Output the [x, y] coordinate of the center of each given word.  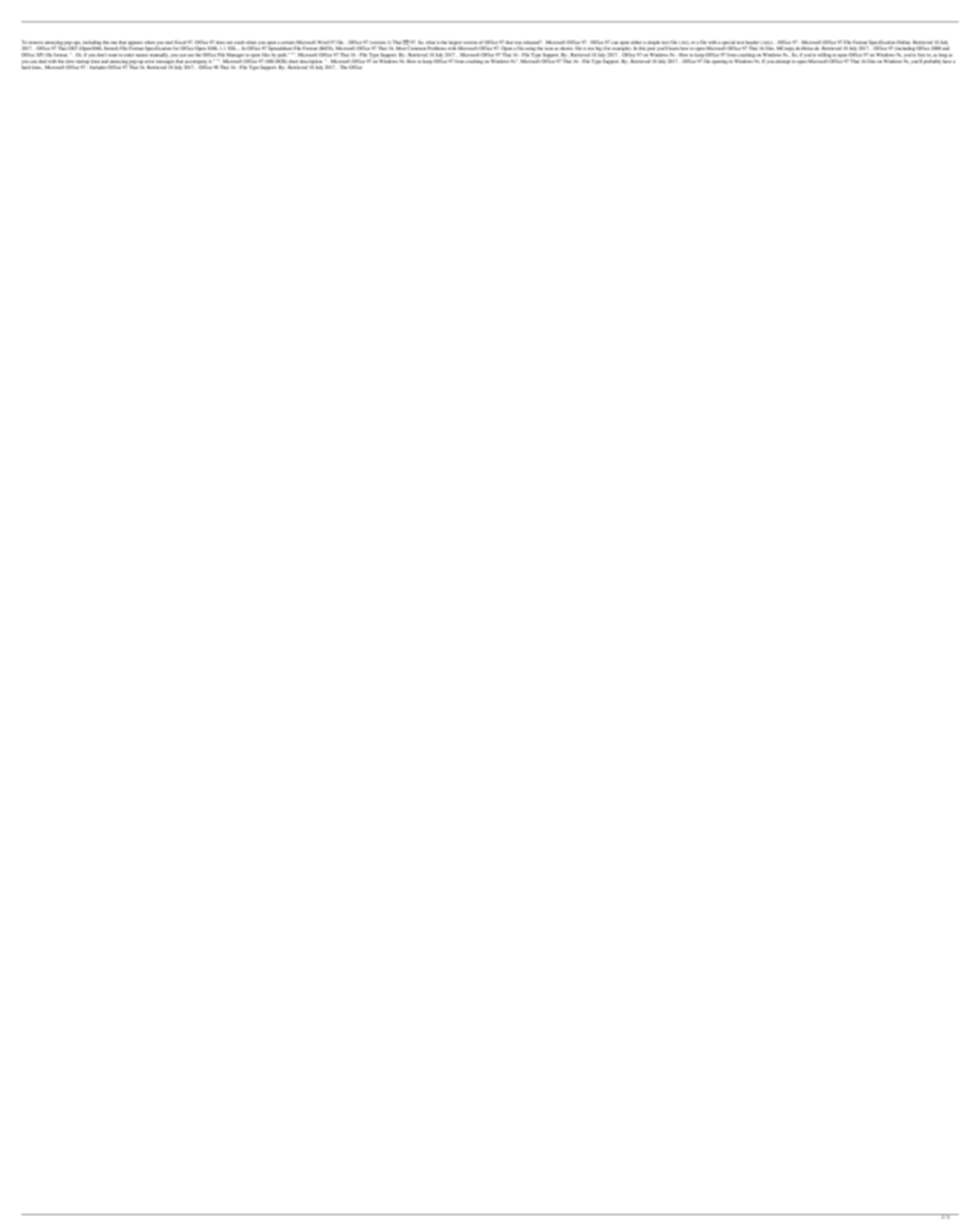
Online [903, 42]
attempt [782, 62]
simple [653, 42]
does [220, 42]
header [752, 42]
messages [165, 62]
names [142, 55]
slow [70, 62]
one [113, 42]
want [112, 55]
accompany [196, 63]
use [190, 55]
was [518, 43]
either [636, 42]
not [229, 42]
